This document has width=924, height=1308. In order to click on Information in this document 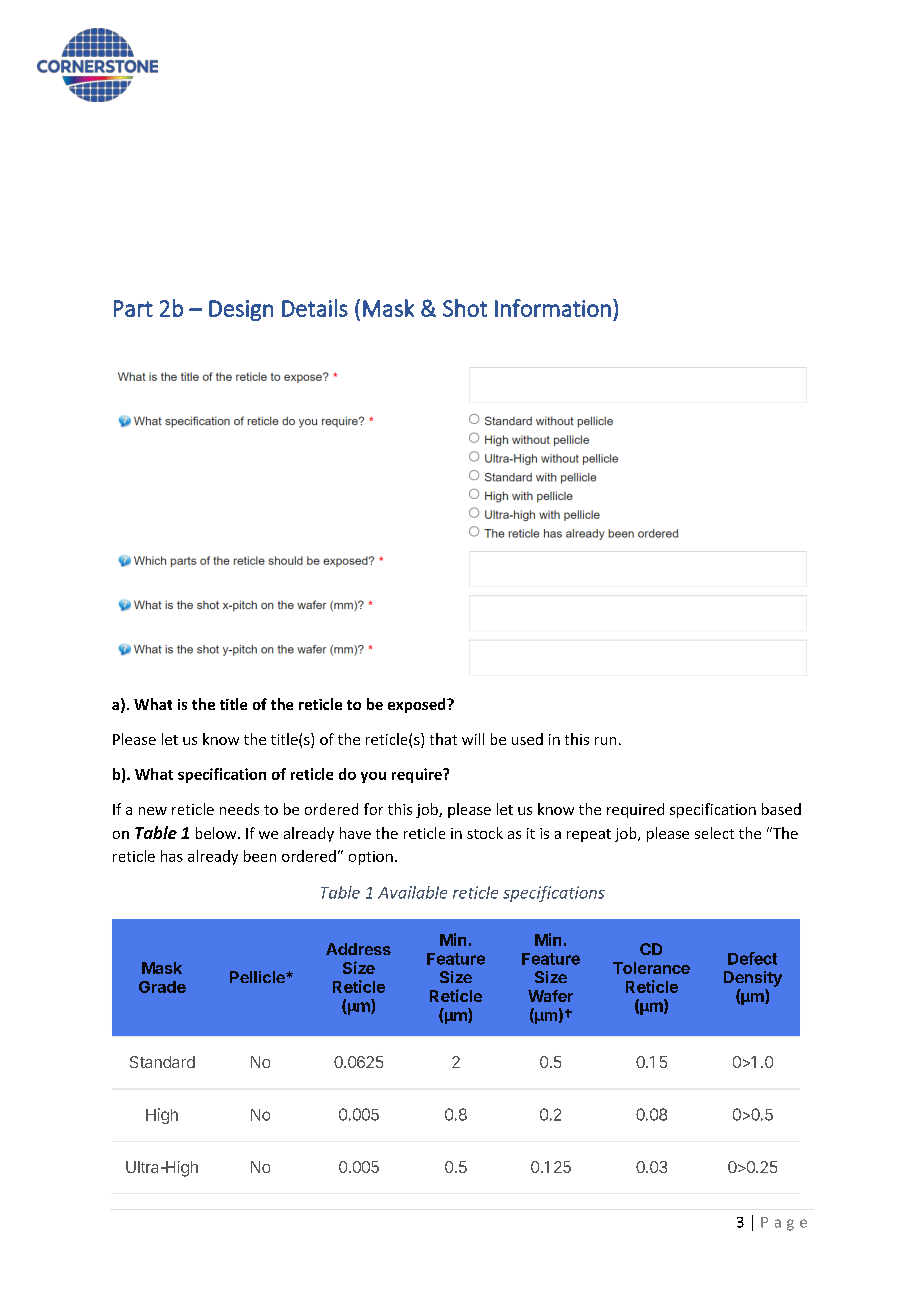, I will do `click(553, 308)`.
